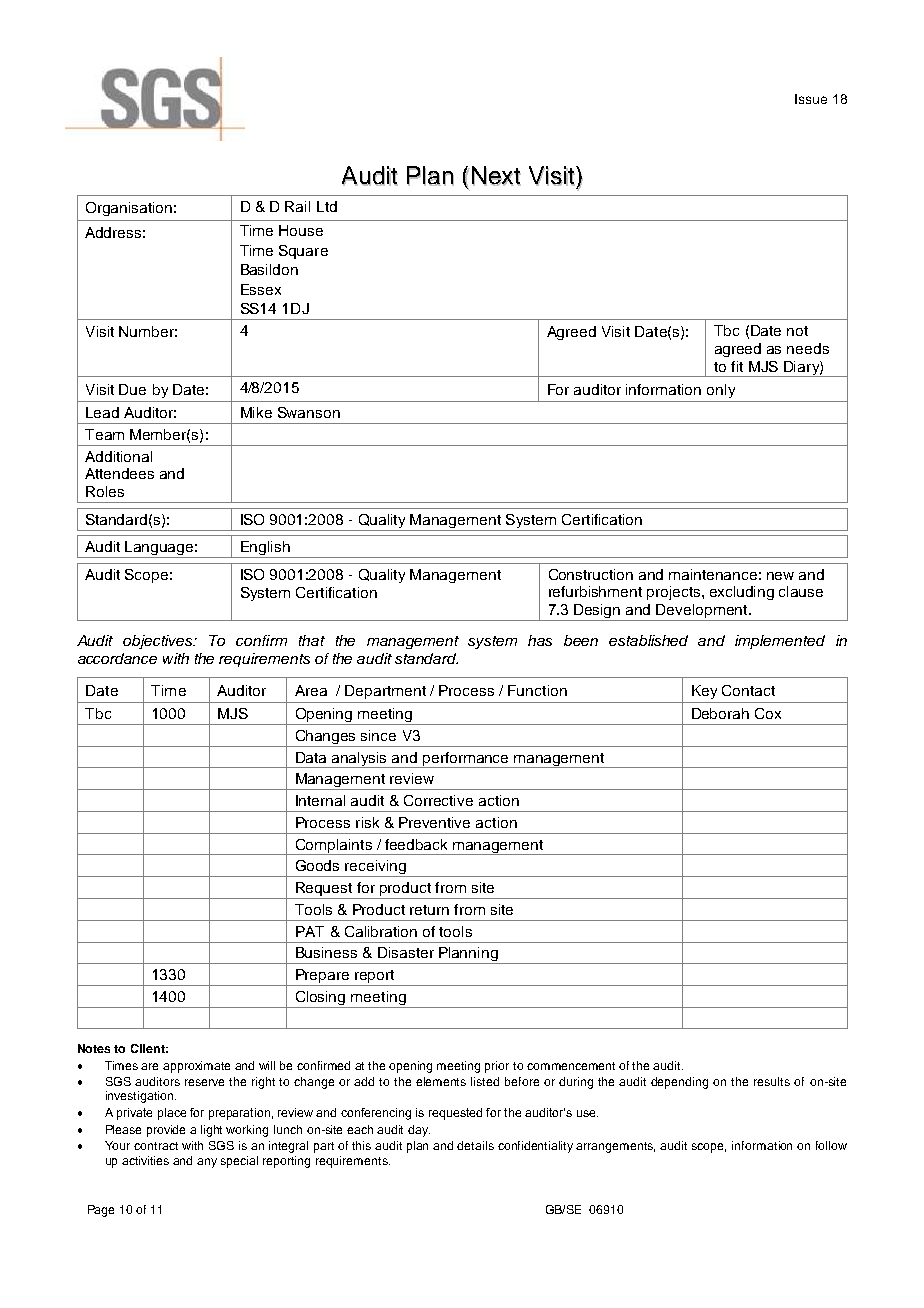 This screenshot has width=924, height=1308. What do you see at coordinates (327, 206) in the screenshot?
I see `Ltd` at bounding box center [327, 206].
